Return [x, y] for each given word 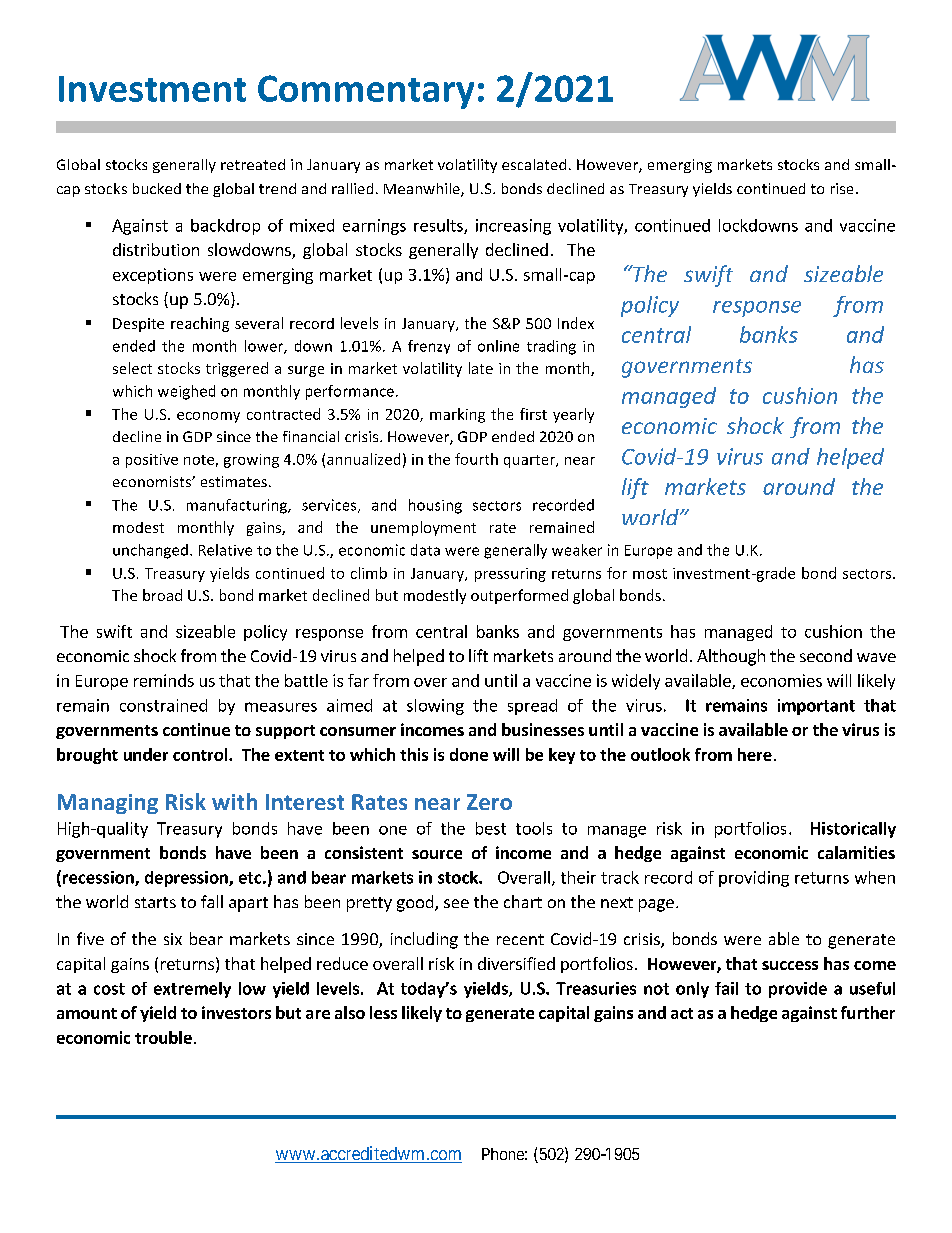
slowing [435, 707]
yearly [573, 415]
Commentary [366, 92]
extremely [192, 990]
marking [457, 415]
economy [208, 417]
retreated [253, 164]
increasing [513, 227]
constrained [163, 705]
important [816, 707]
